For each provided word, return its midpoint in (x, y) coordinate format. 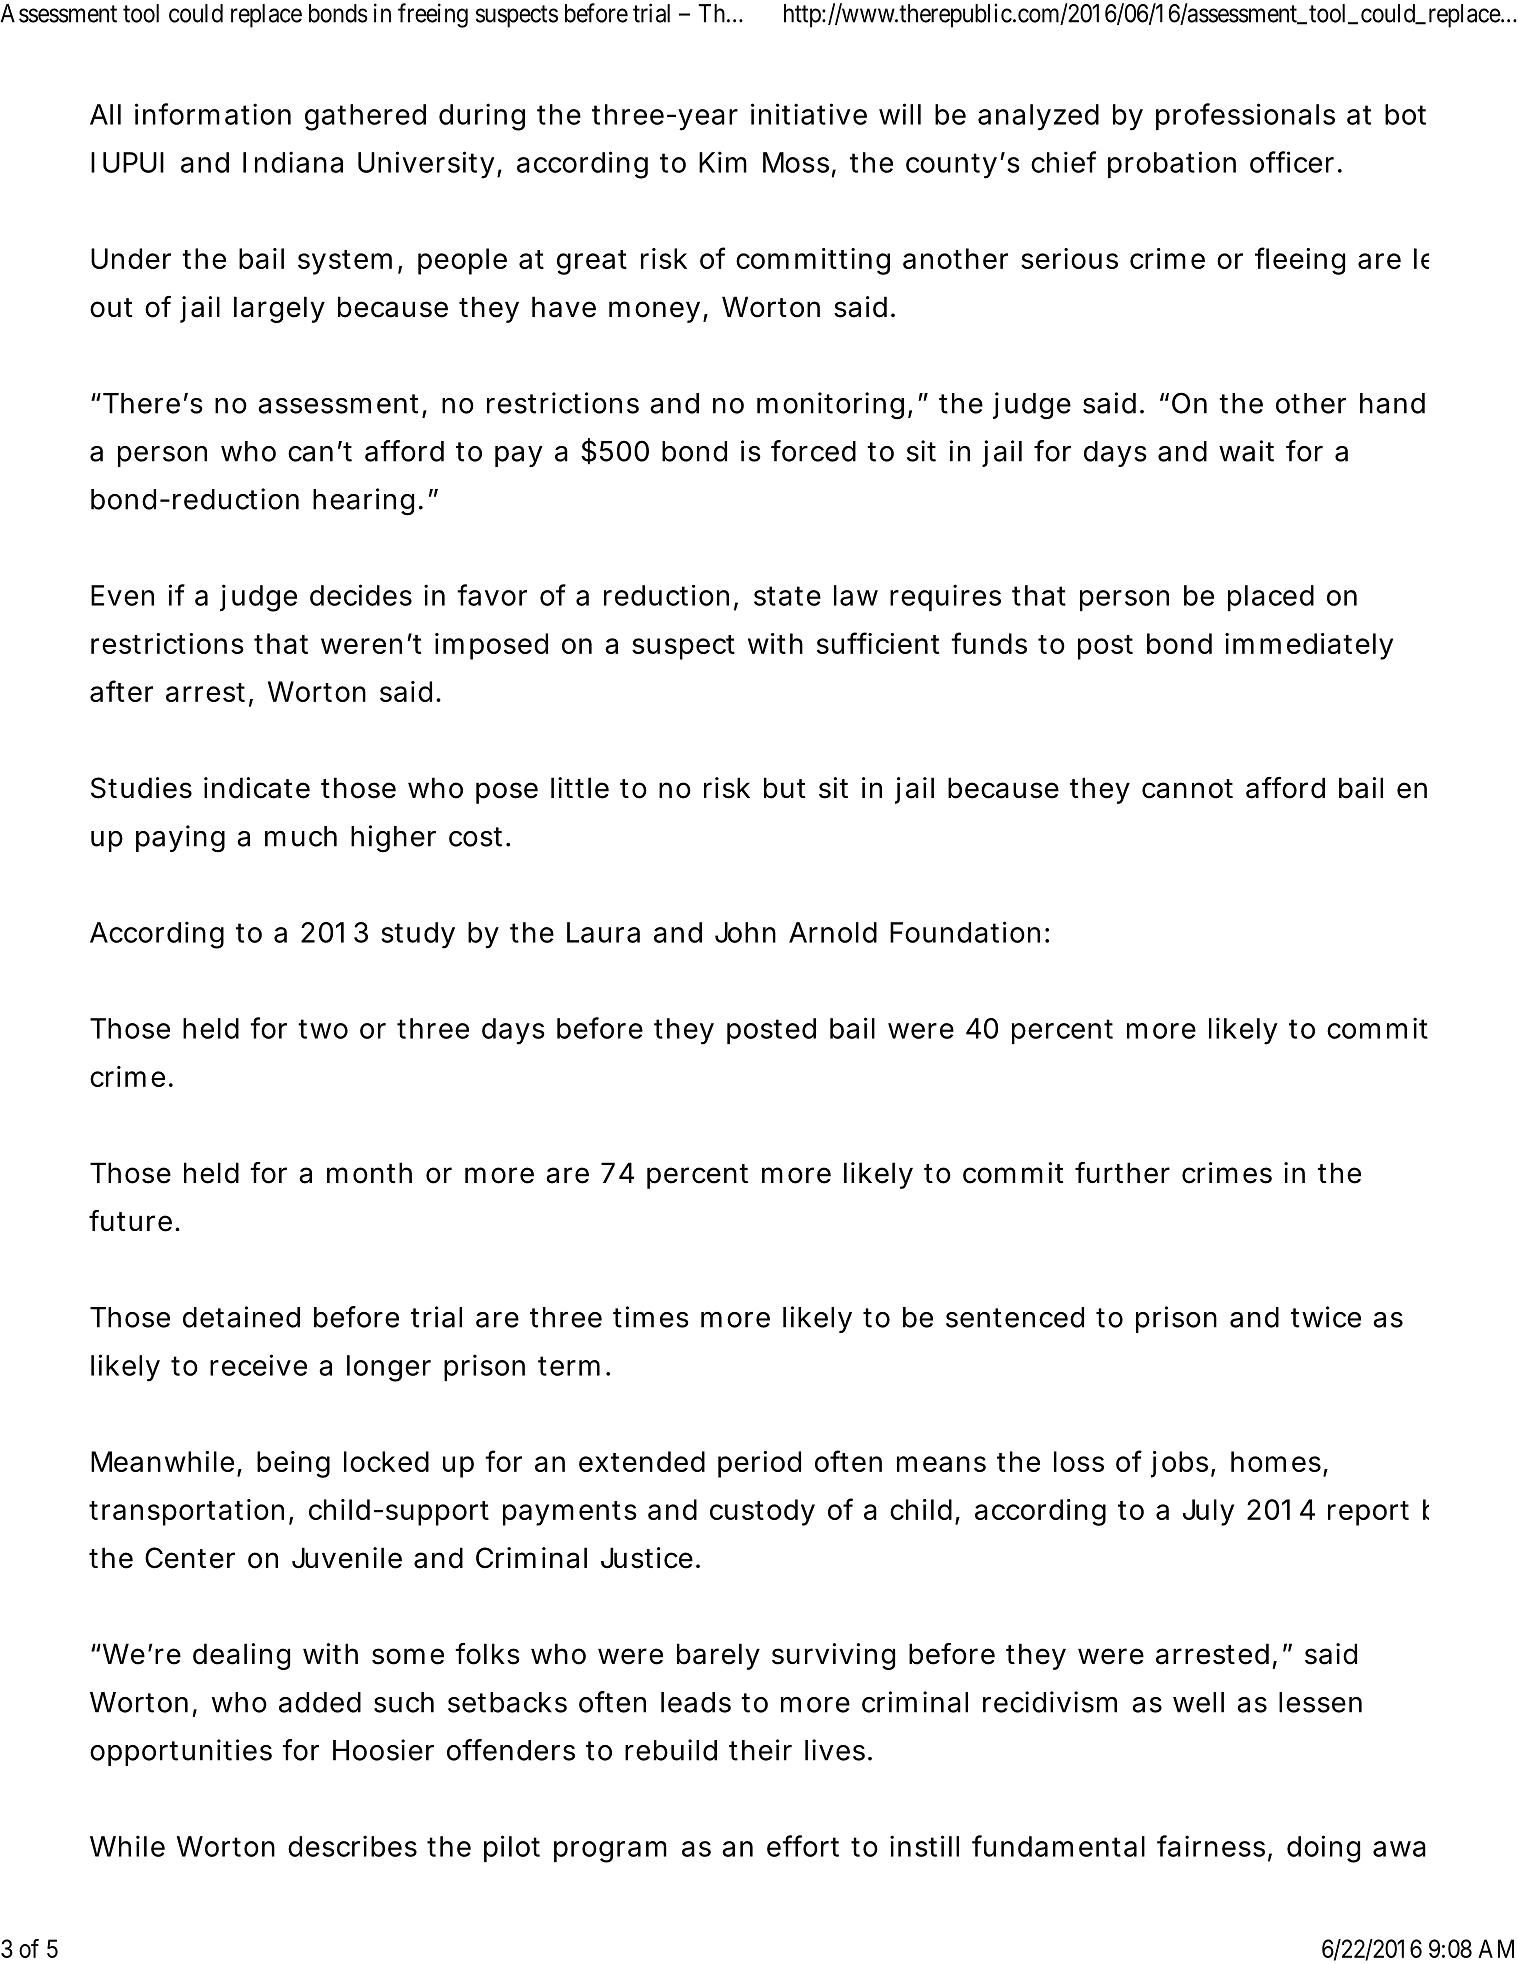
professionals (1245, 116)
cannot (1187, 789)
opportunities (181, 1752)
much (301, 836)
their (760, 1750)
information (213, 114)
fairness (1211, 1846)
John (745, 932)
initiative (809, 114)
